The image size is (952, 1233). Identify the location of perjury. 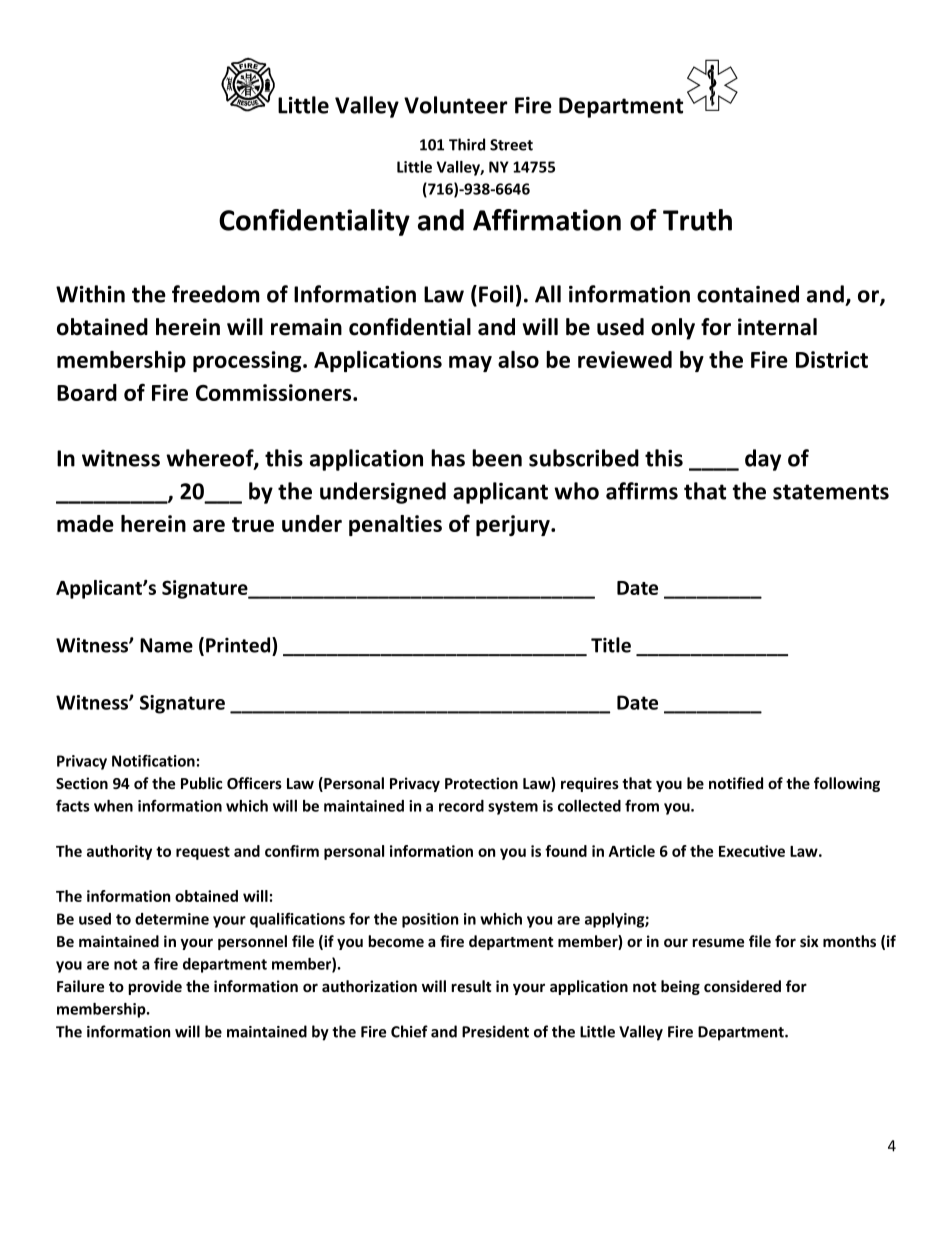
(514, 525).
